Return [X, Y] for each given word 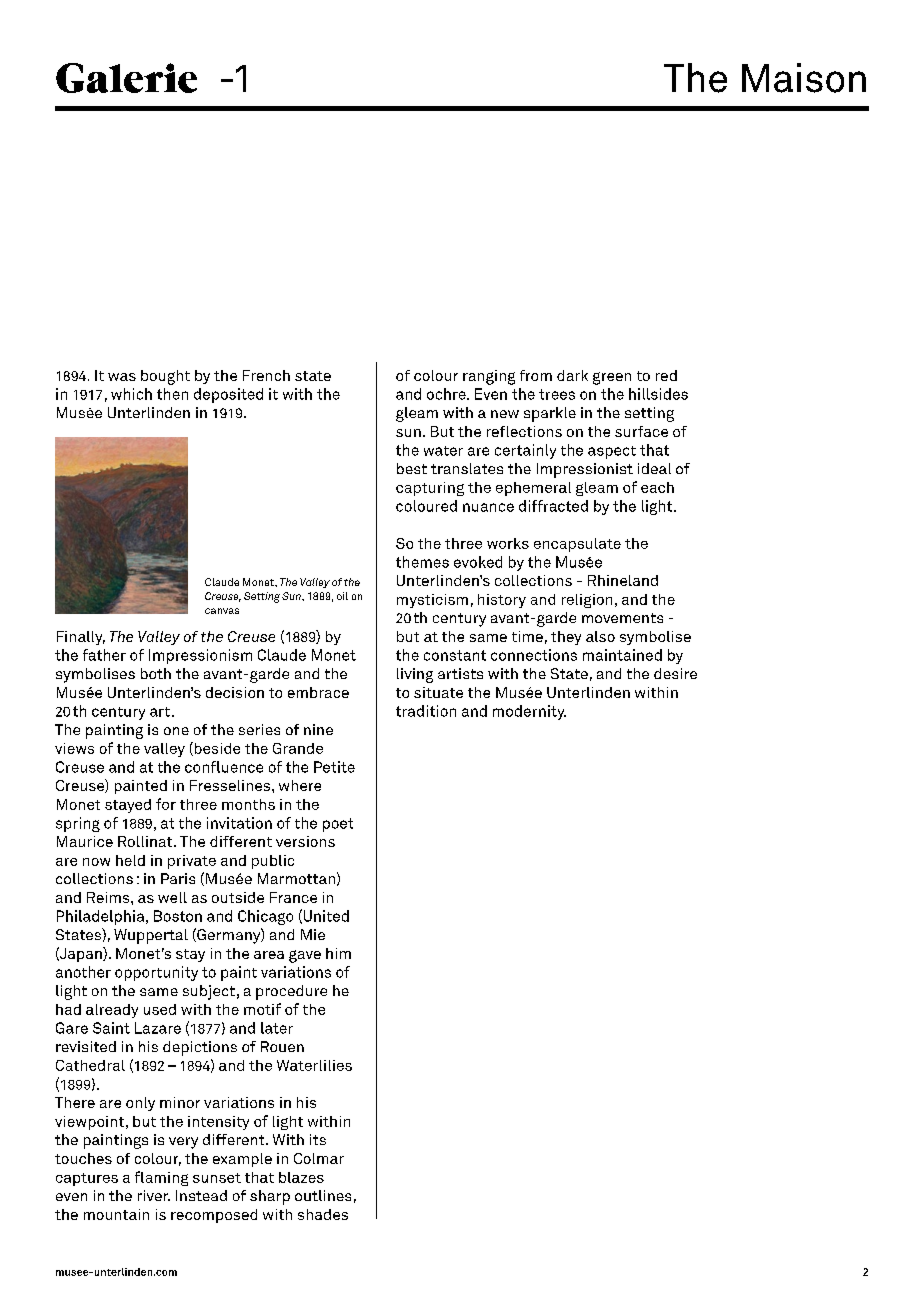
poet [338, 825]
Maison [804, 78]
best [412, 468]
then [172, 394]
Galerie [126, 78]
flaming [161, 1178]
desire [675, 673]
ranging [489, 377]
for [166, 804]
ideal [654, 468]
